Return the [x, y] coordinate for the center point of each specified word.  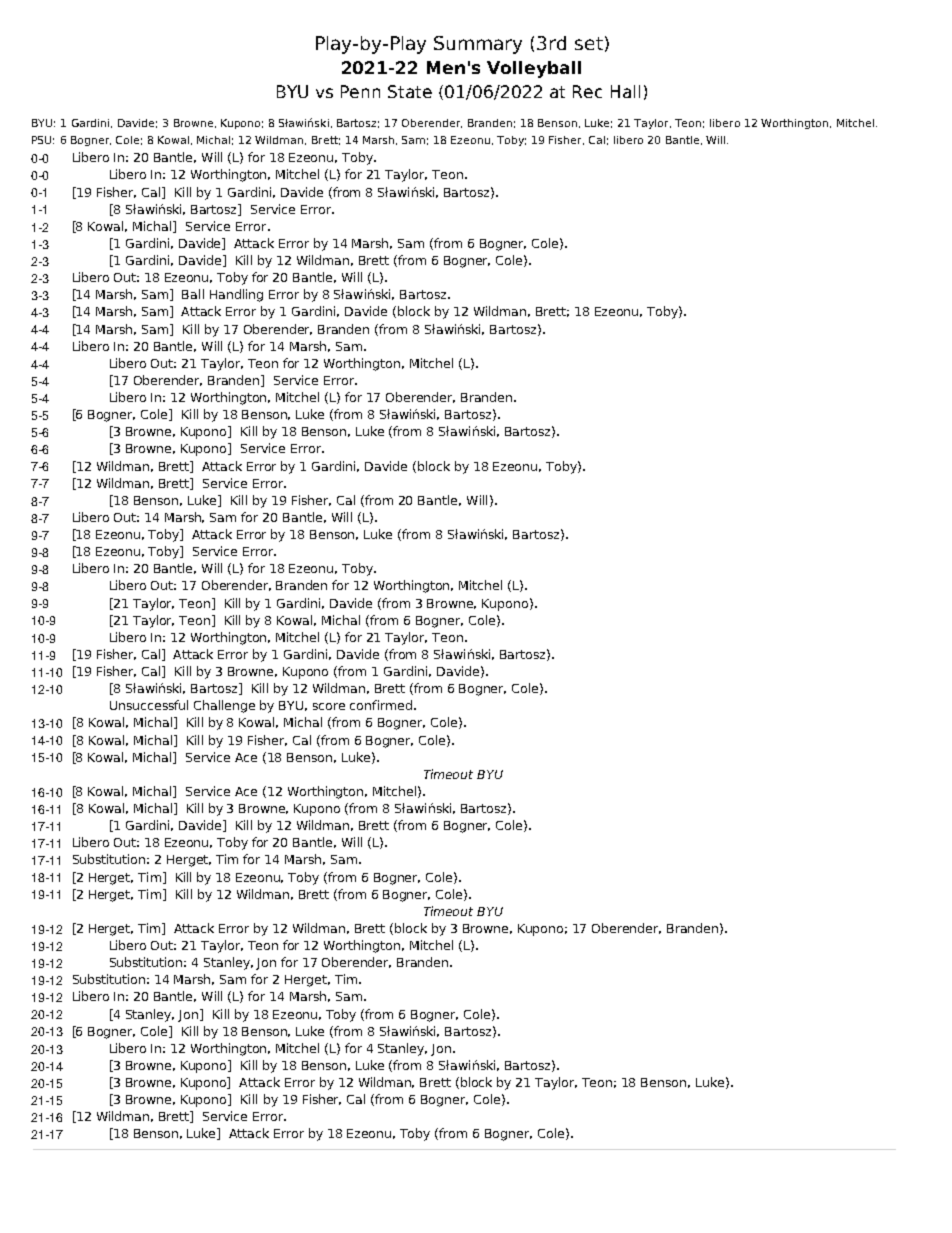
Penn [360, 91]
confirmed [381, 705]
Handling [236, 295]
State [410, 91]
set [589, 43]
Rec [587, 91]
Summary [478, 45]
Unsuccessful [149, 705]
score [329, 706]
